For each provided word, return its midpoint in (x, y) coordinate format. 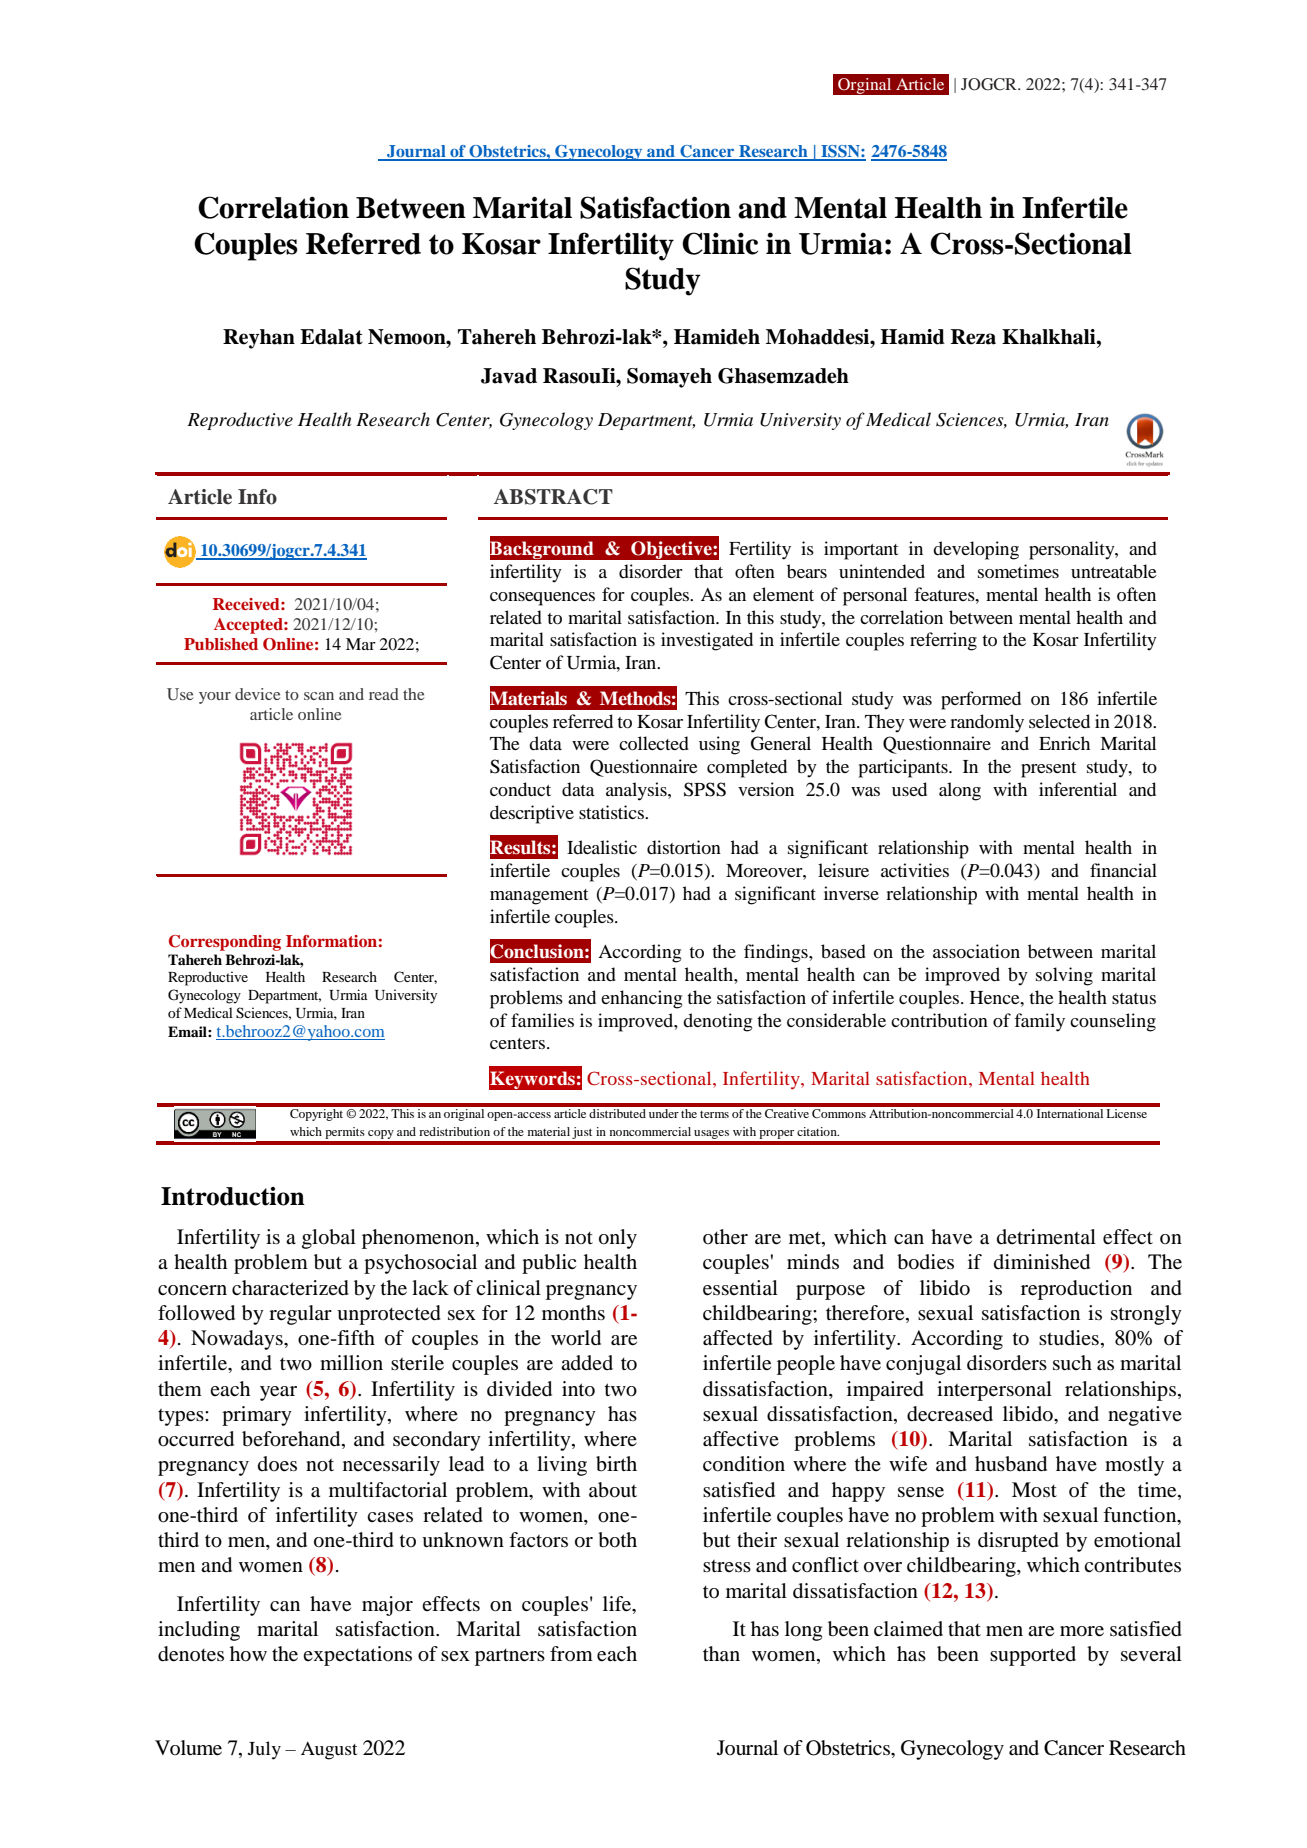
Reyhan (259, 339)
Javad (509, 376)
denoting (717, 1022)
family (1039, 1022)
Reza (973, 337)
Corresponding (225, 943)
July (264, 1750)
